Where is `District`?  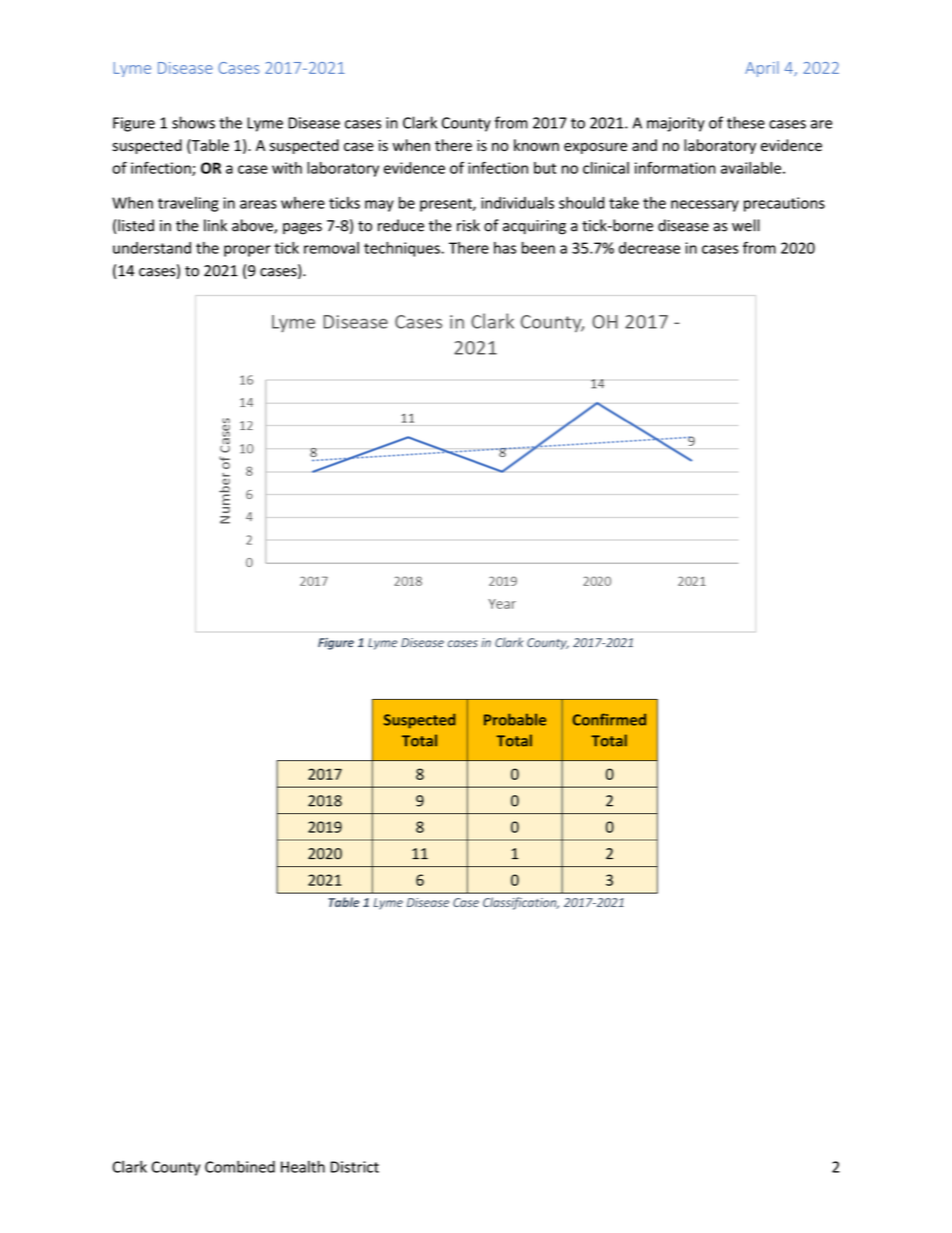
District is located at coordinates (355, 1167).
